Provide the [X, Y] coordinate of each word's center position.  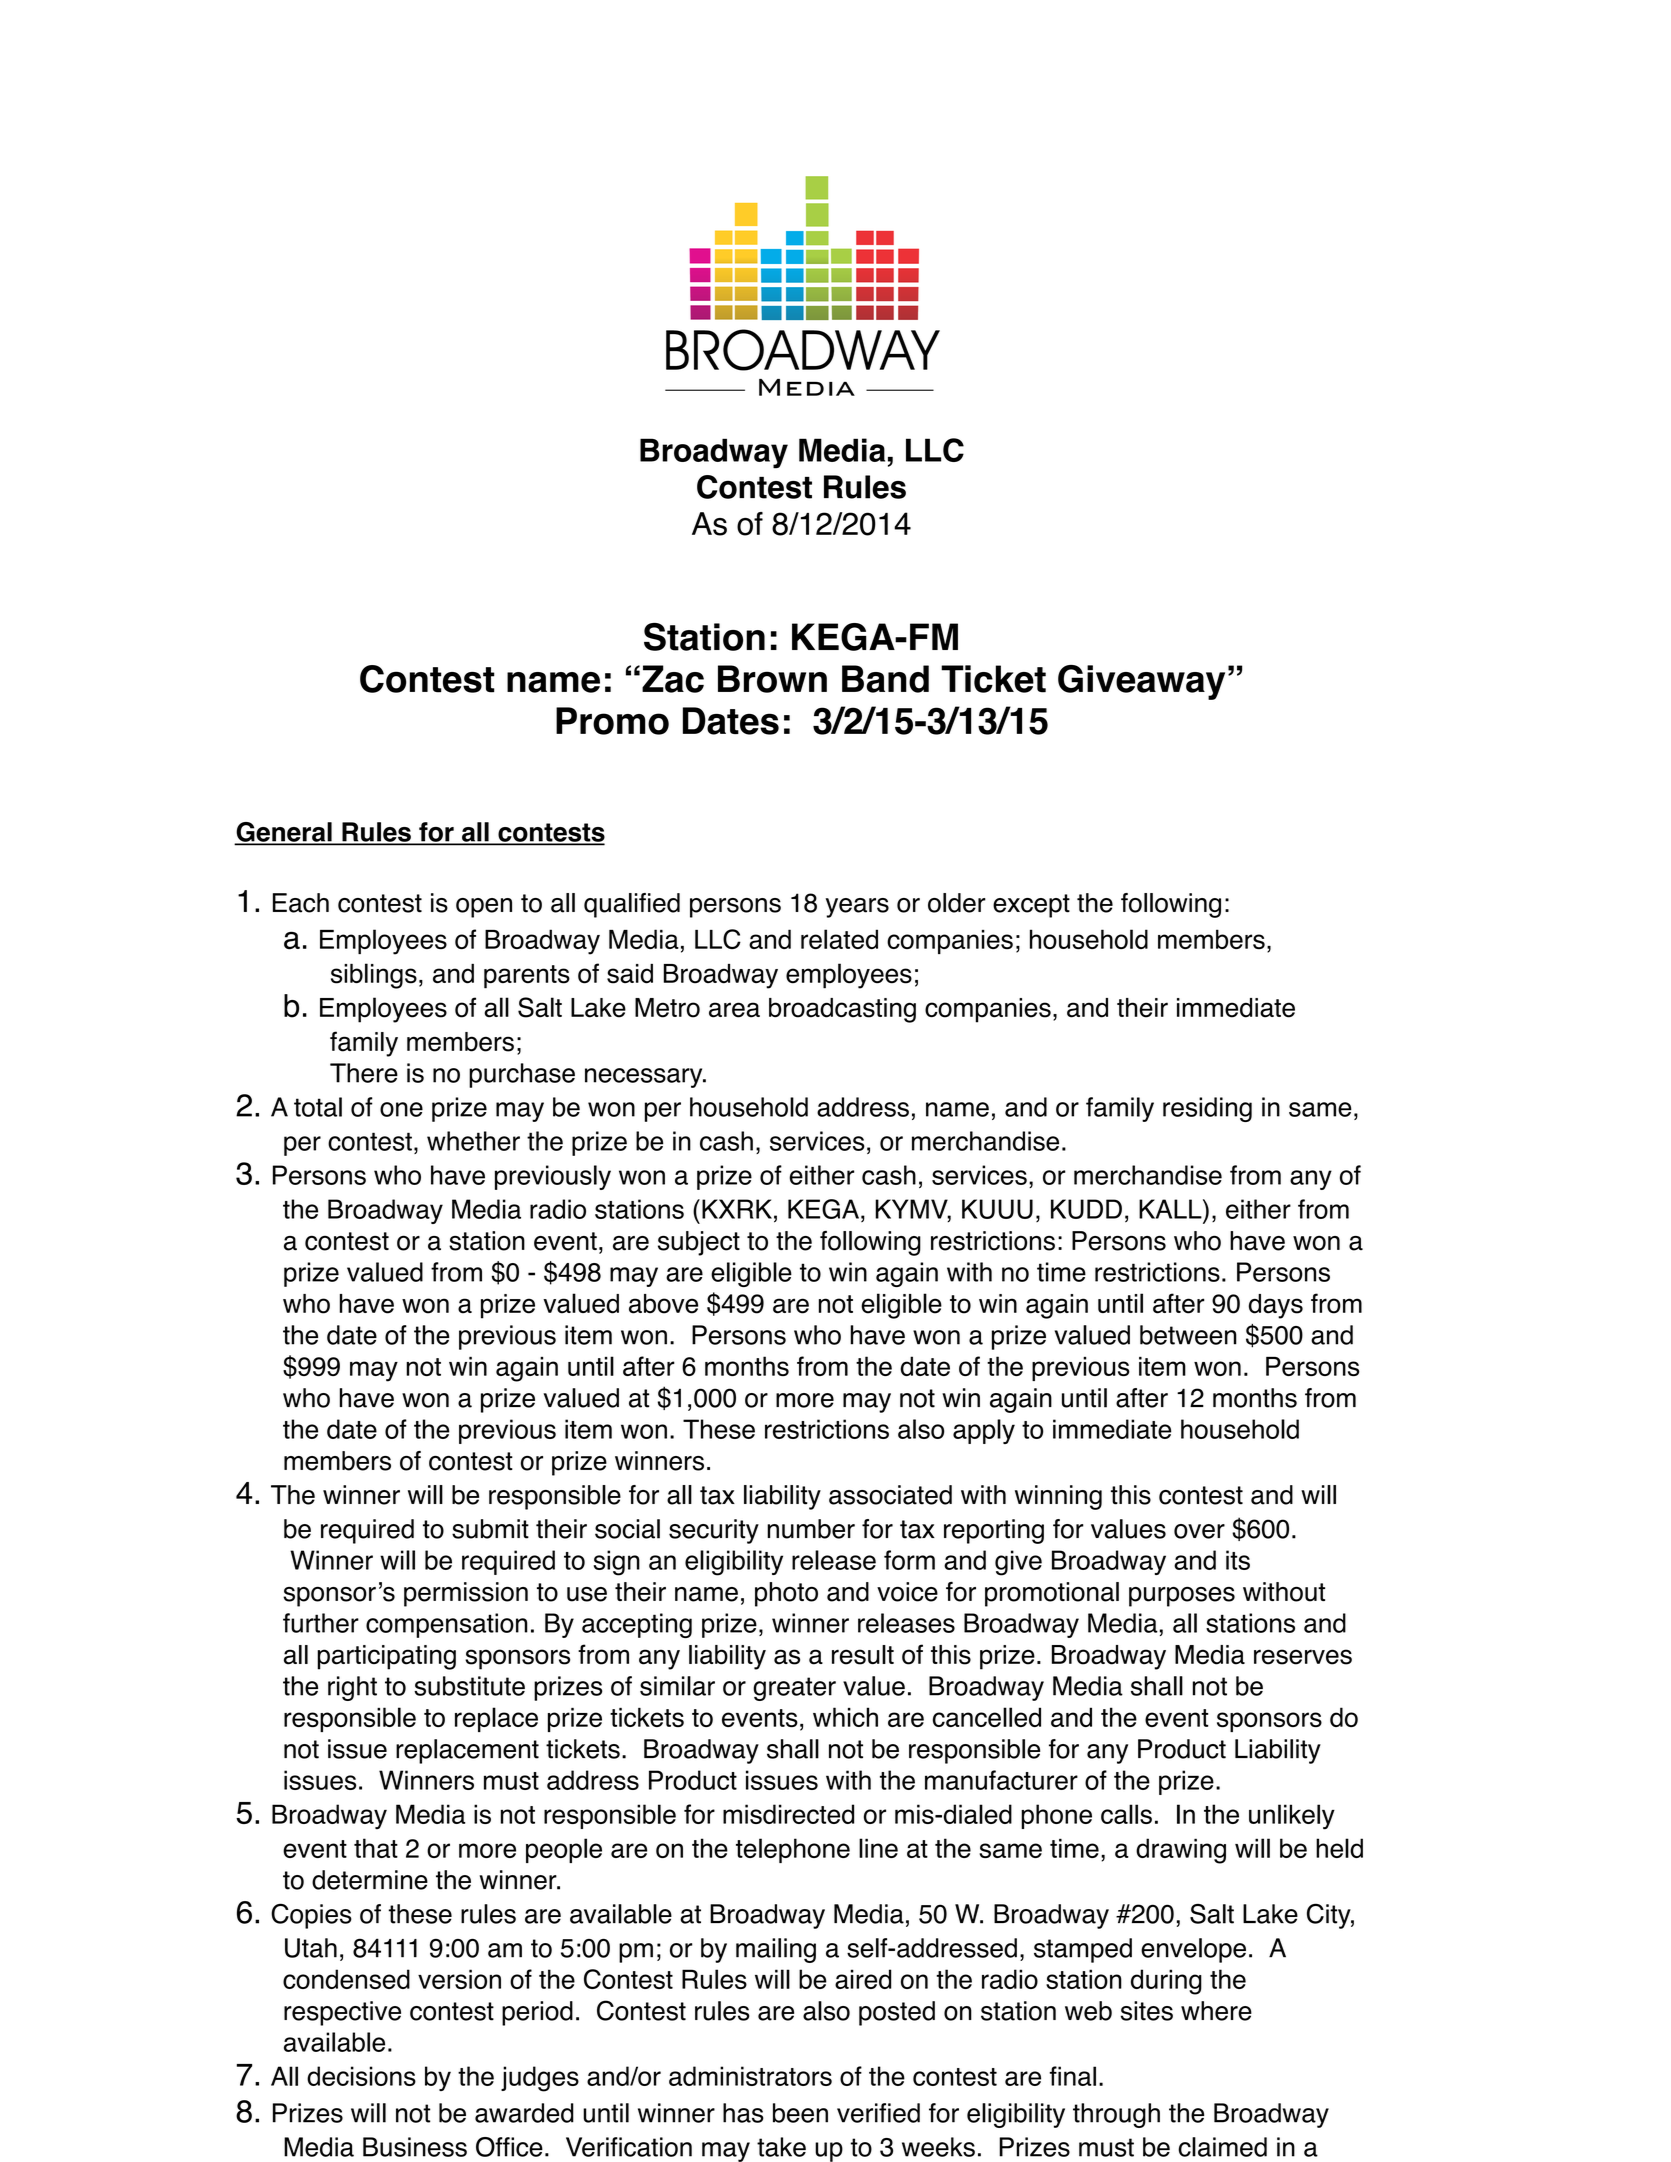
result [863, 1655]
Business [415, 2147]
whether [473, 1141]
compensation [447, 1625]
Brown [772, 679]
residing [1207, 1109]
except [1031, 906]
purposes [1182, 1596]
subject [699, 1243]
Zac [673, 679]
